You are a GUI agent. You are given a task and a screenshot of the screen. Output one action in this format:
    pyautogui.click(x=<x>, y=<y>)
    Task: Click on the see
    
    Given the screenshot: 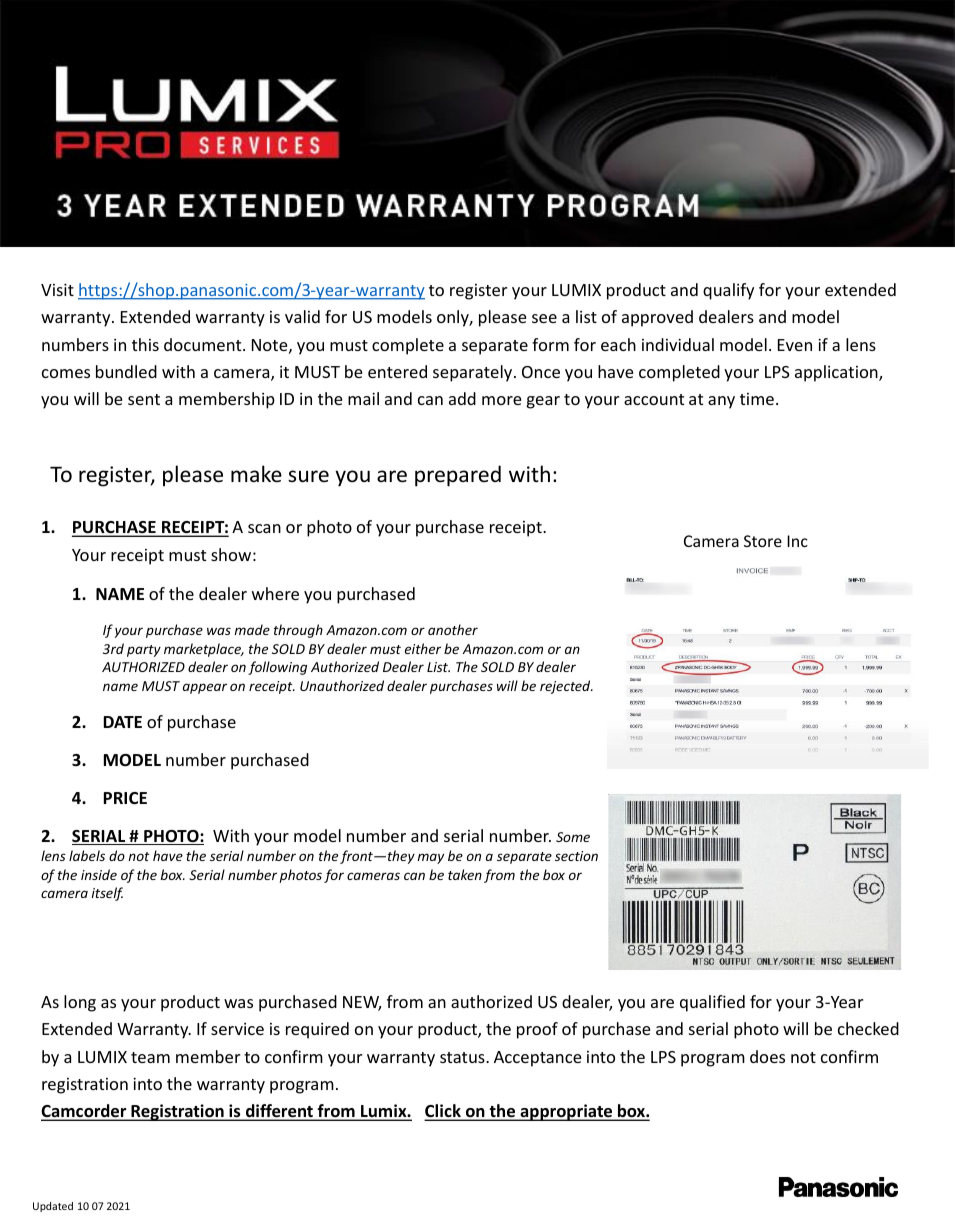 What is the action you would take?
    pyautogui.click(x=544, y=318)
